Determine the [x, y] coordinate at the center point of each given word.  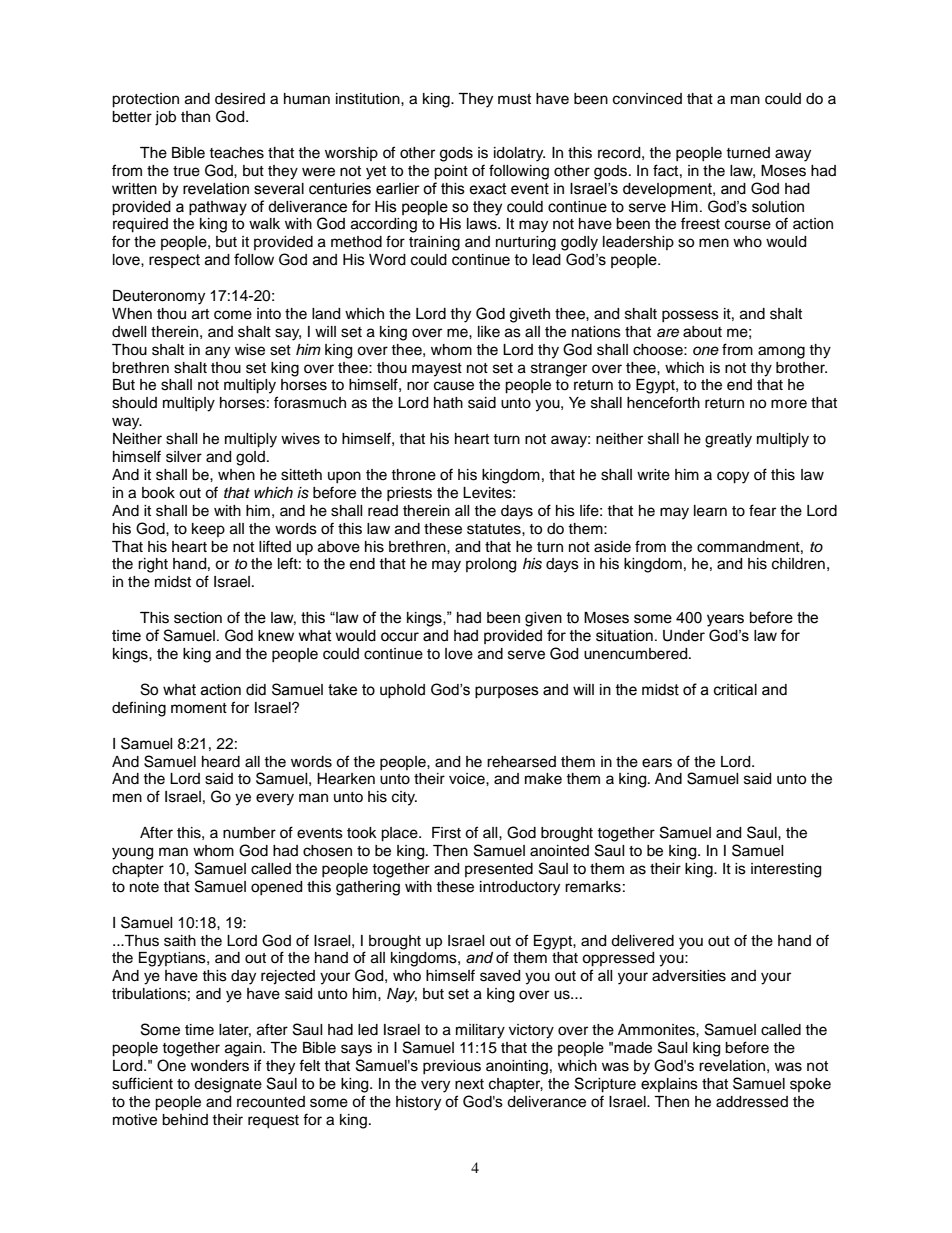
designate [228, 1085]
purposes [507, 692]
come [233, 315]
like [489, 332]
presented [499, 870]
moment [199, 708]
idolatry [519, 154]
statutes [495, 529]
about [702, 332]
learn [710, 511]
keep [208, 530]
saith [180, 941]
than [195, 116]
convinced [647, 99]
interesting [786, 870]
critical [735, 690]
